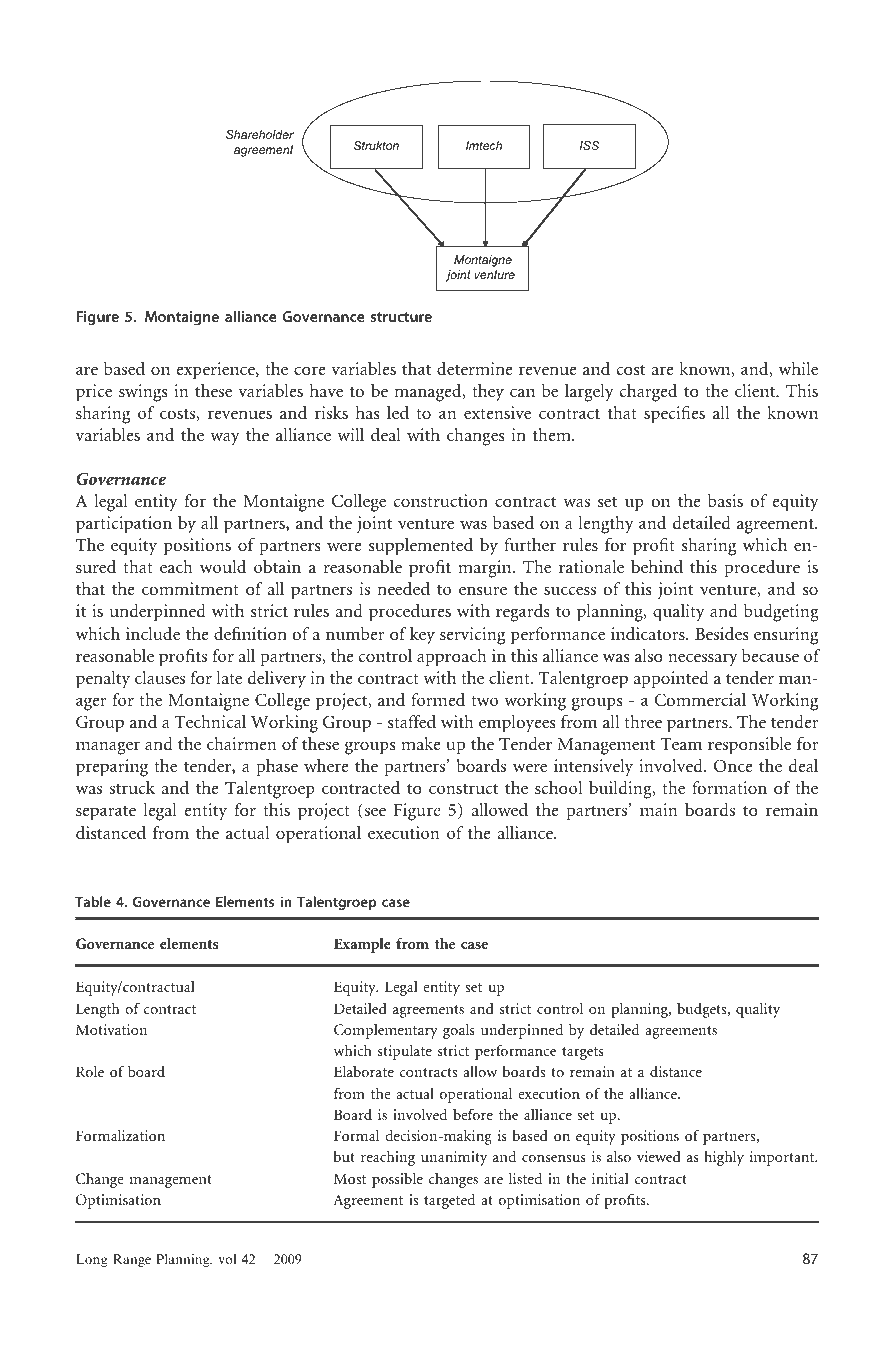 The height and width of the screenshot is (1370, 896). I want to click on targets, so click(583, 1053).
